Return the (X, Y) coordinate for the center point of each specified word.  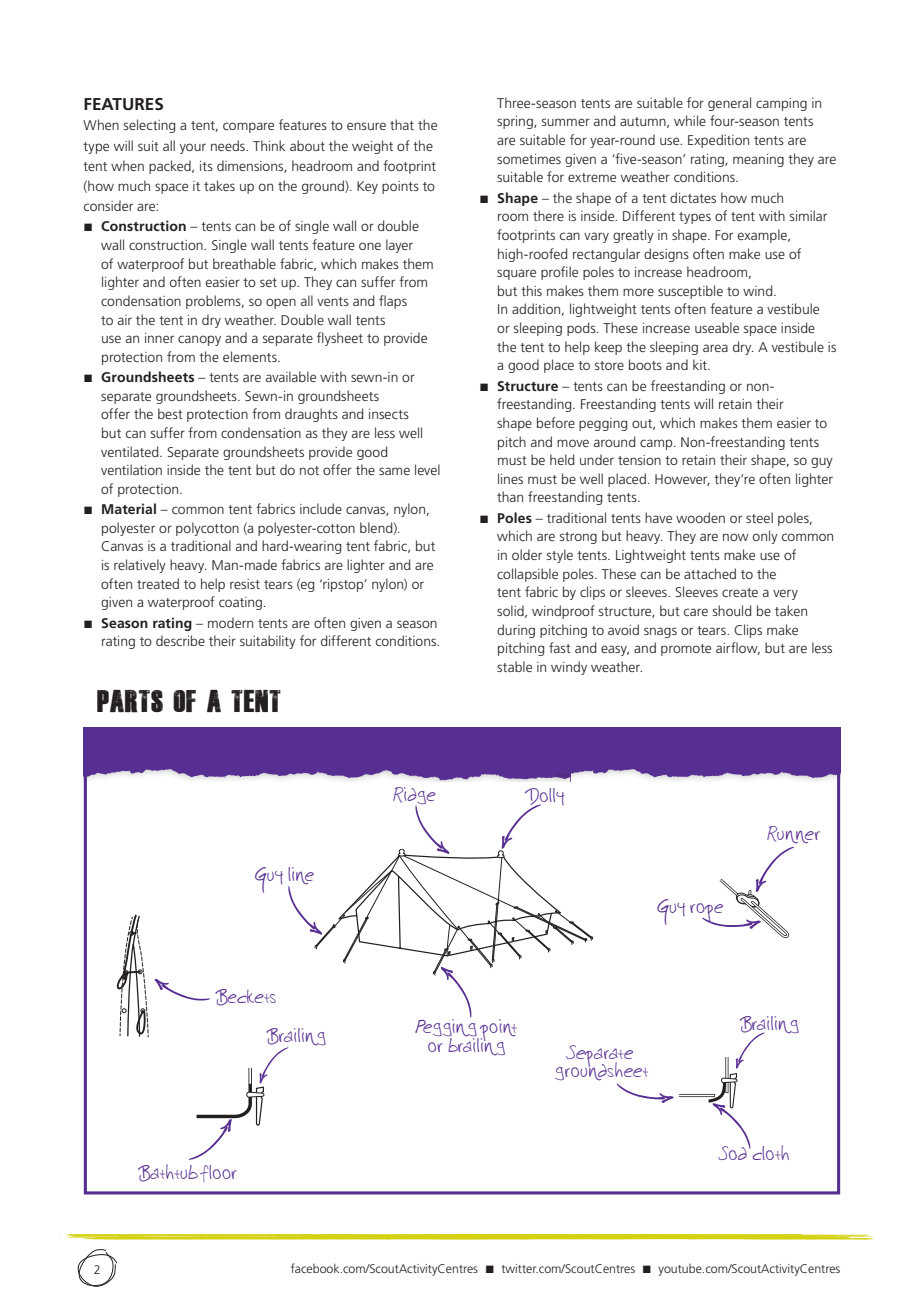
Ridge (414, 797)
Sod (733, 1152)
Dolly (544, 798)
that (402, 124)
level (427, 469)
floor (218, 1173)
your (193, 148)
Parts (130, 701)
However (682, 480)
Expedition (718, 141)
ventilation (131, 469)
